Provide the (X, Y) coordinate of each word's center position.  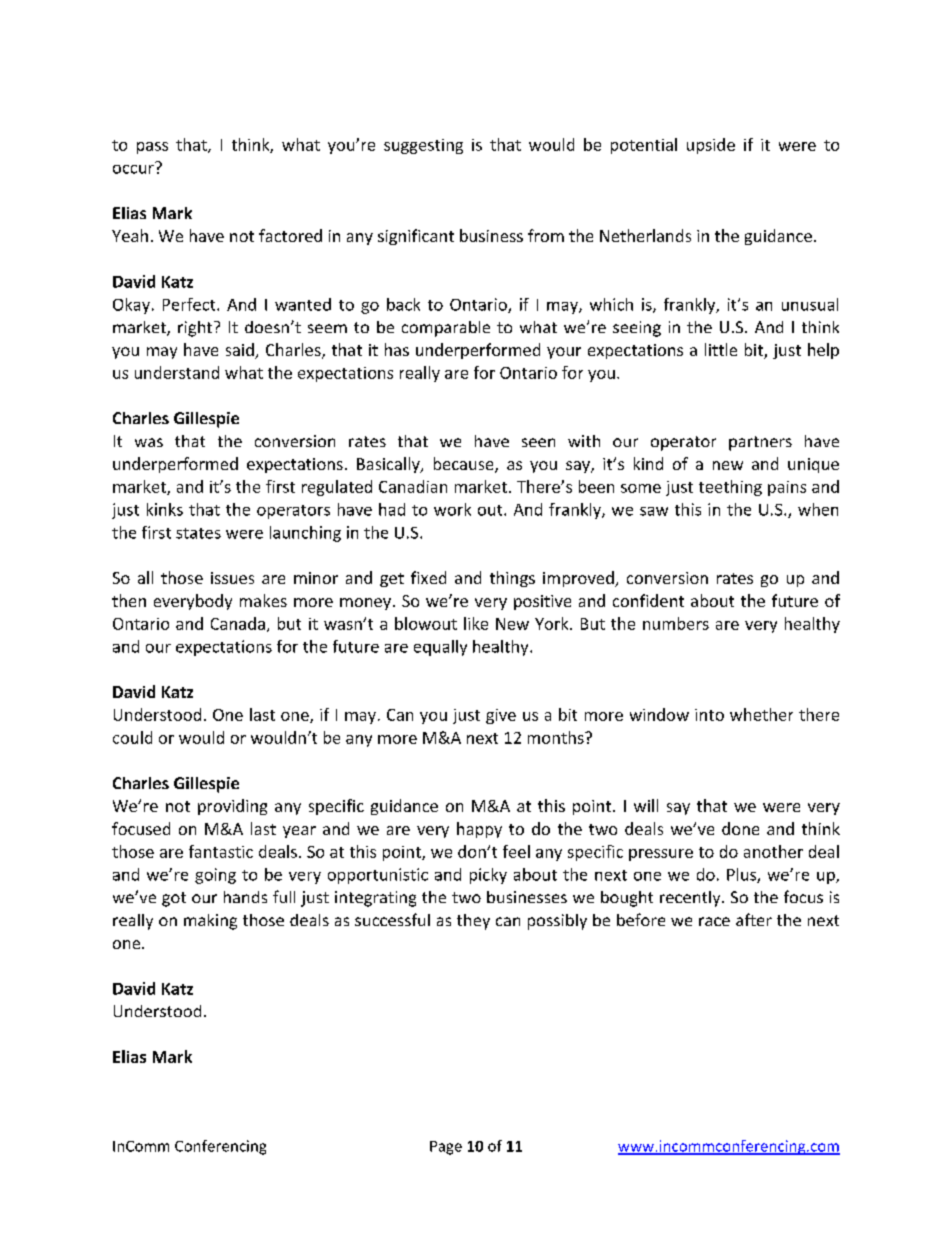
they (473, 922)
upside (711, 146)
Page (446, 1148)
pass (152, 148)
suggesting (423, 146)
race (714, 921)
